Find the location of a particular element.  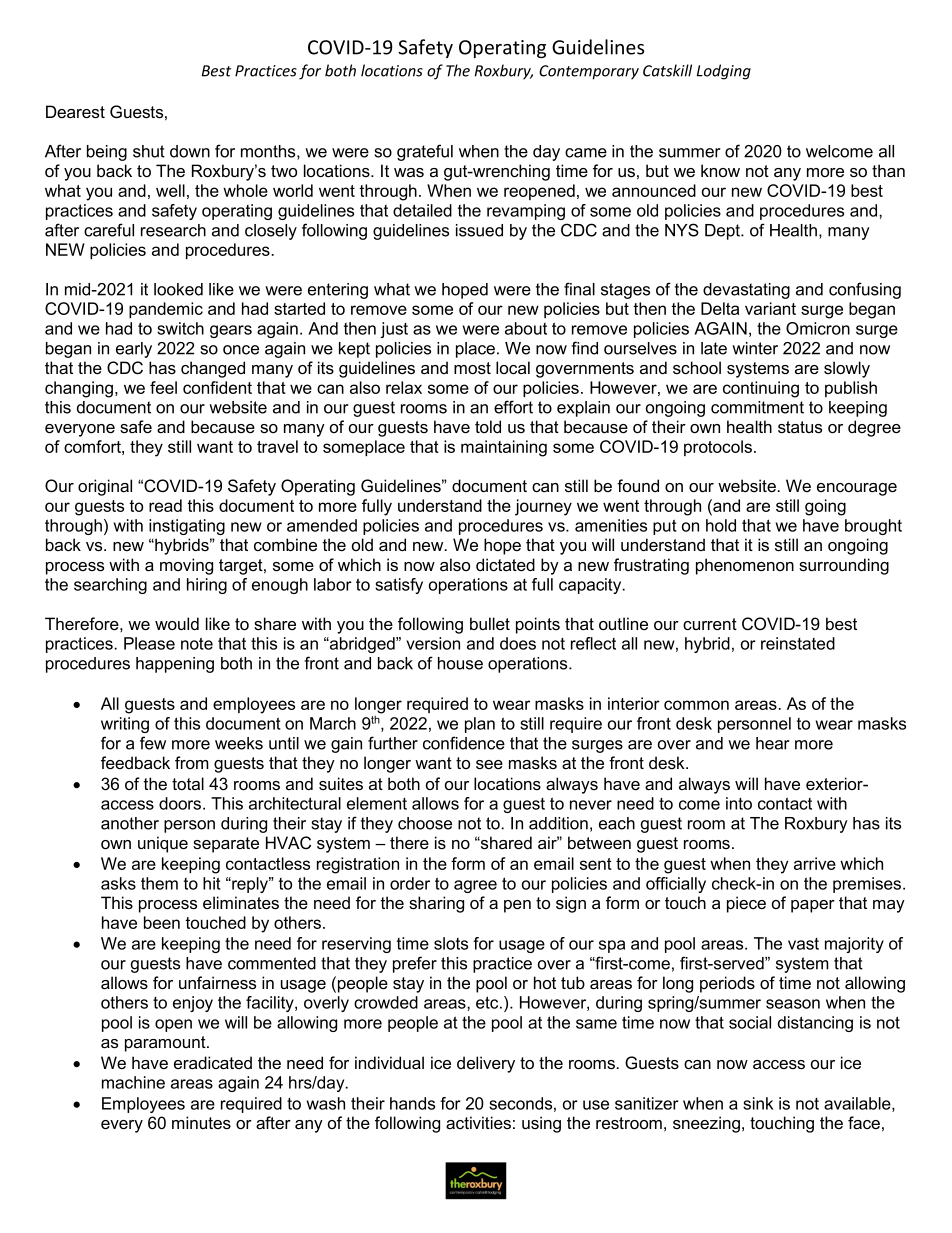

about is located at coordinates (526, 328).
